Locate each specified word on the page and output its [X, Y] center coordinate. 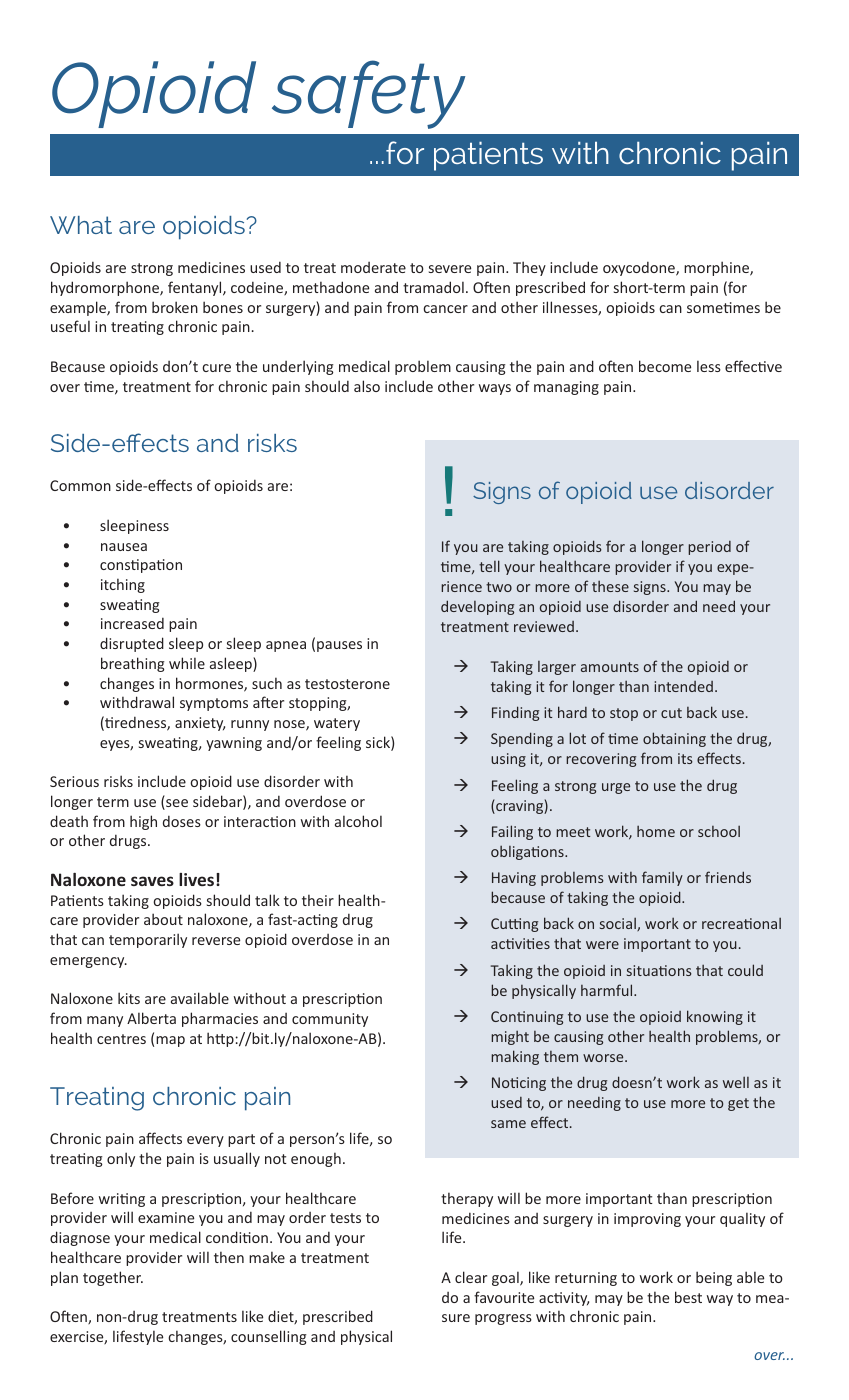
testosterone [347, 684]
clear [471, 1277]
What [81, 225]
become [665, 366]
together [113, 1278]
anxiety [200, 724]
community [330, 1020]
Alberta [151, 1018]
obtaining [674, 739]
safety [368, 94]
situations [659, 970]
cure [216, 368]
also [367, 386]
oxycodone [640, 268]
